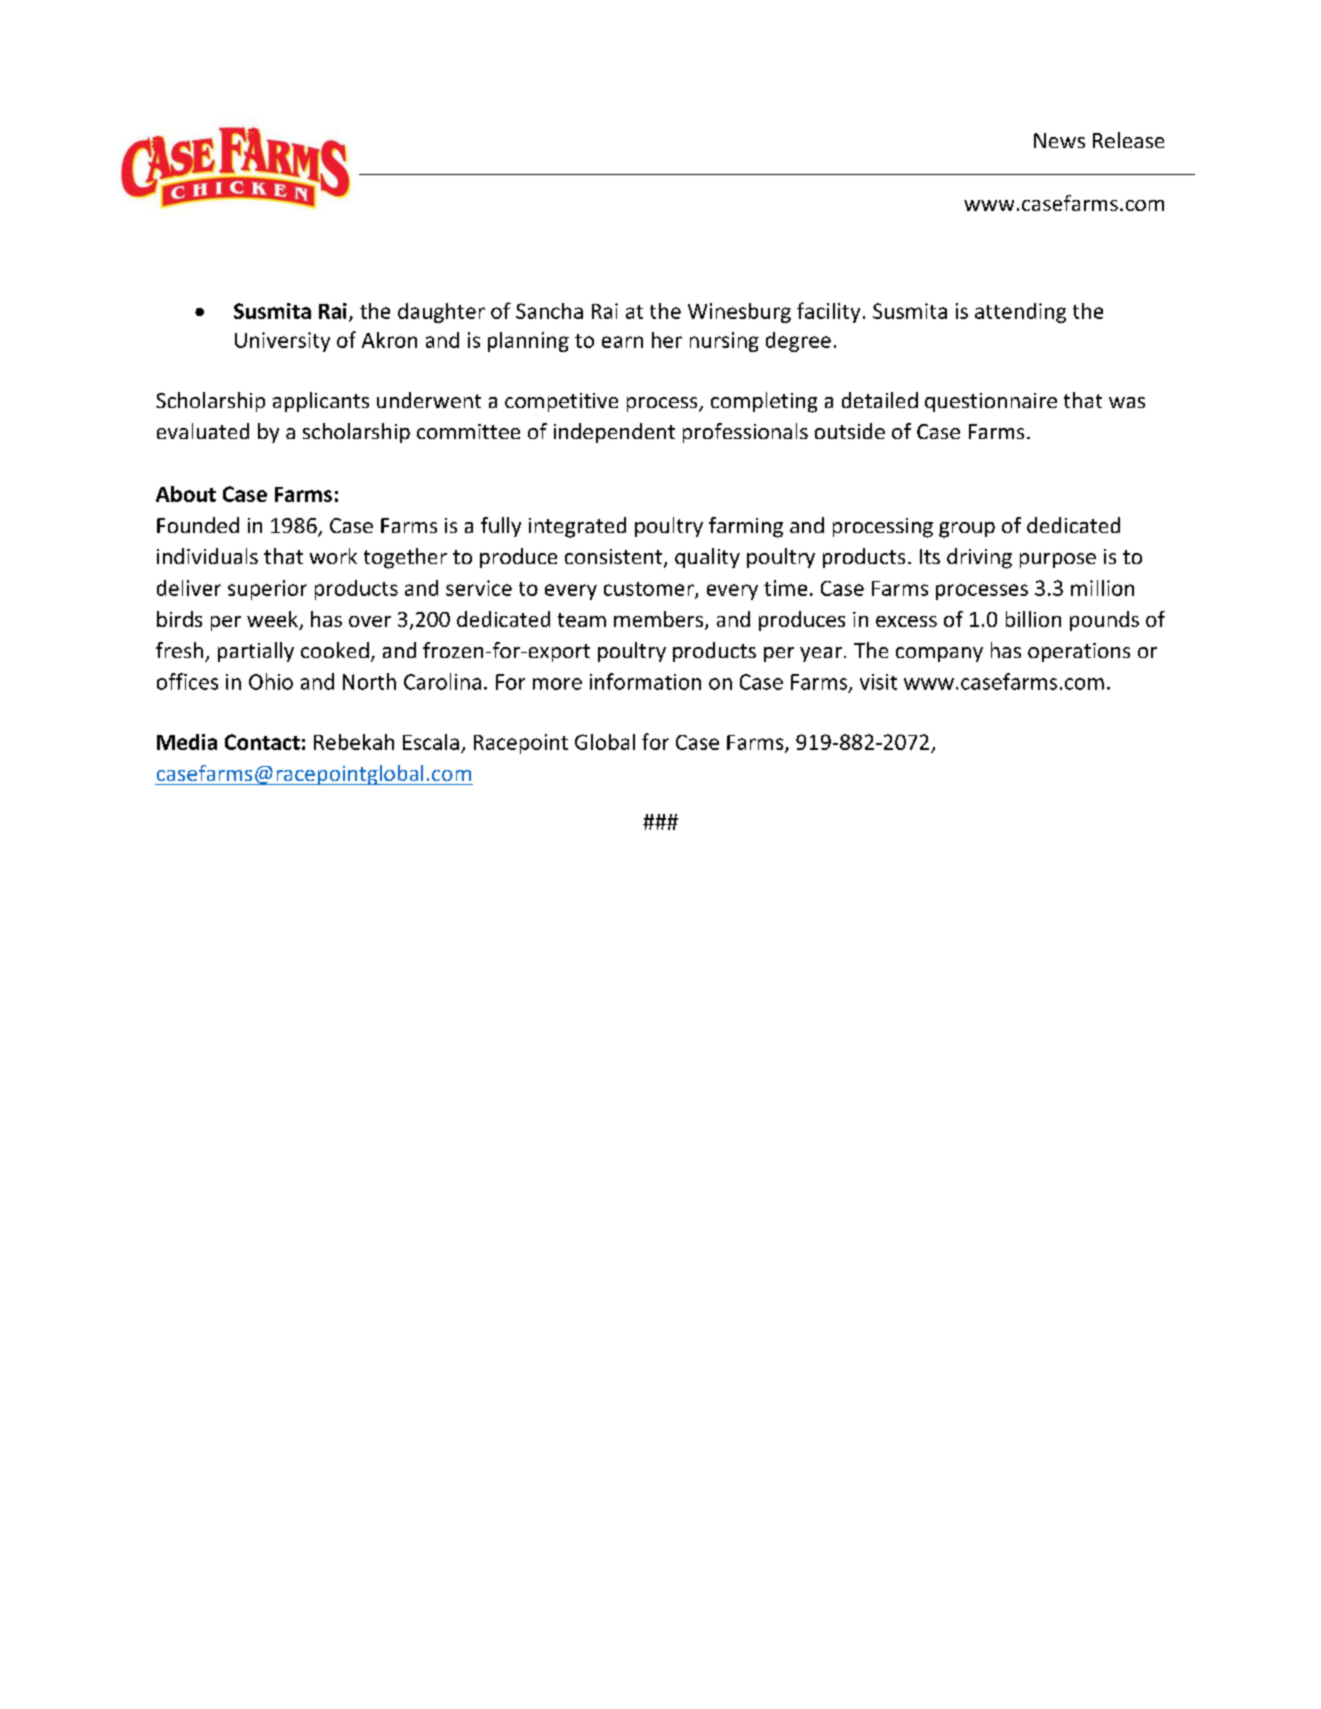  What do you see at coordinates (262, 742) in the page?
I see `Contact` at bounding box center [262, 742].
